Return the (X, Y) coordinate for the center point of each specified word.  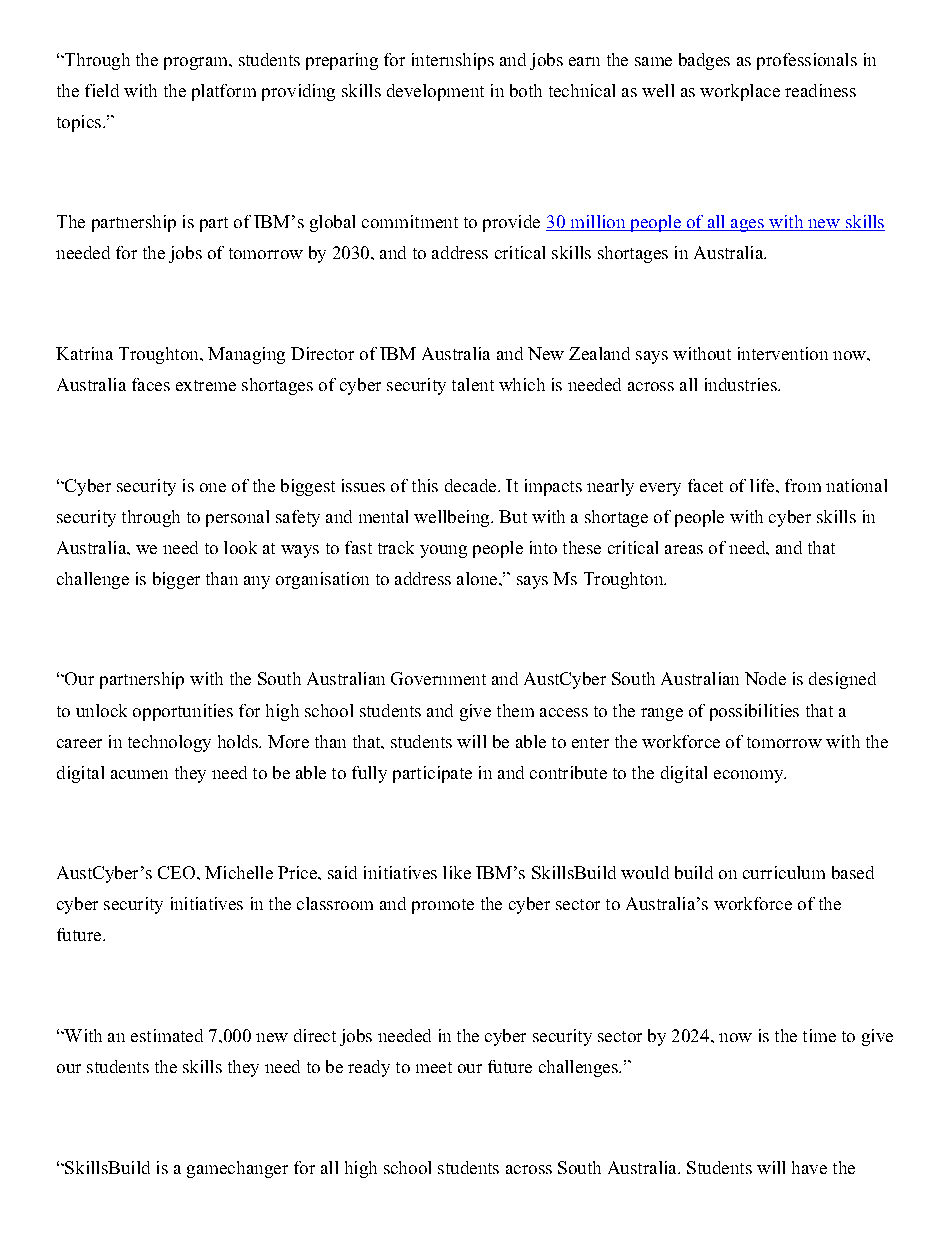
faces (151, 384)
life (763, 485)
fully (369, 774)
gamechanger (237, 1169)
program (197, 63)
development (435, 92)
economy (750, 776)
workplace (740, 92)
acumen (139, 774)
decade (472, 485)
